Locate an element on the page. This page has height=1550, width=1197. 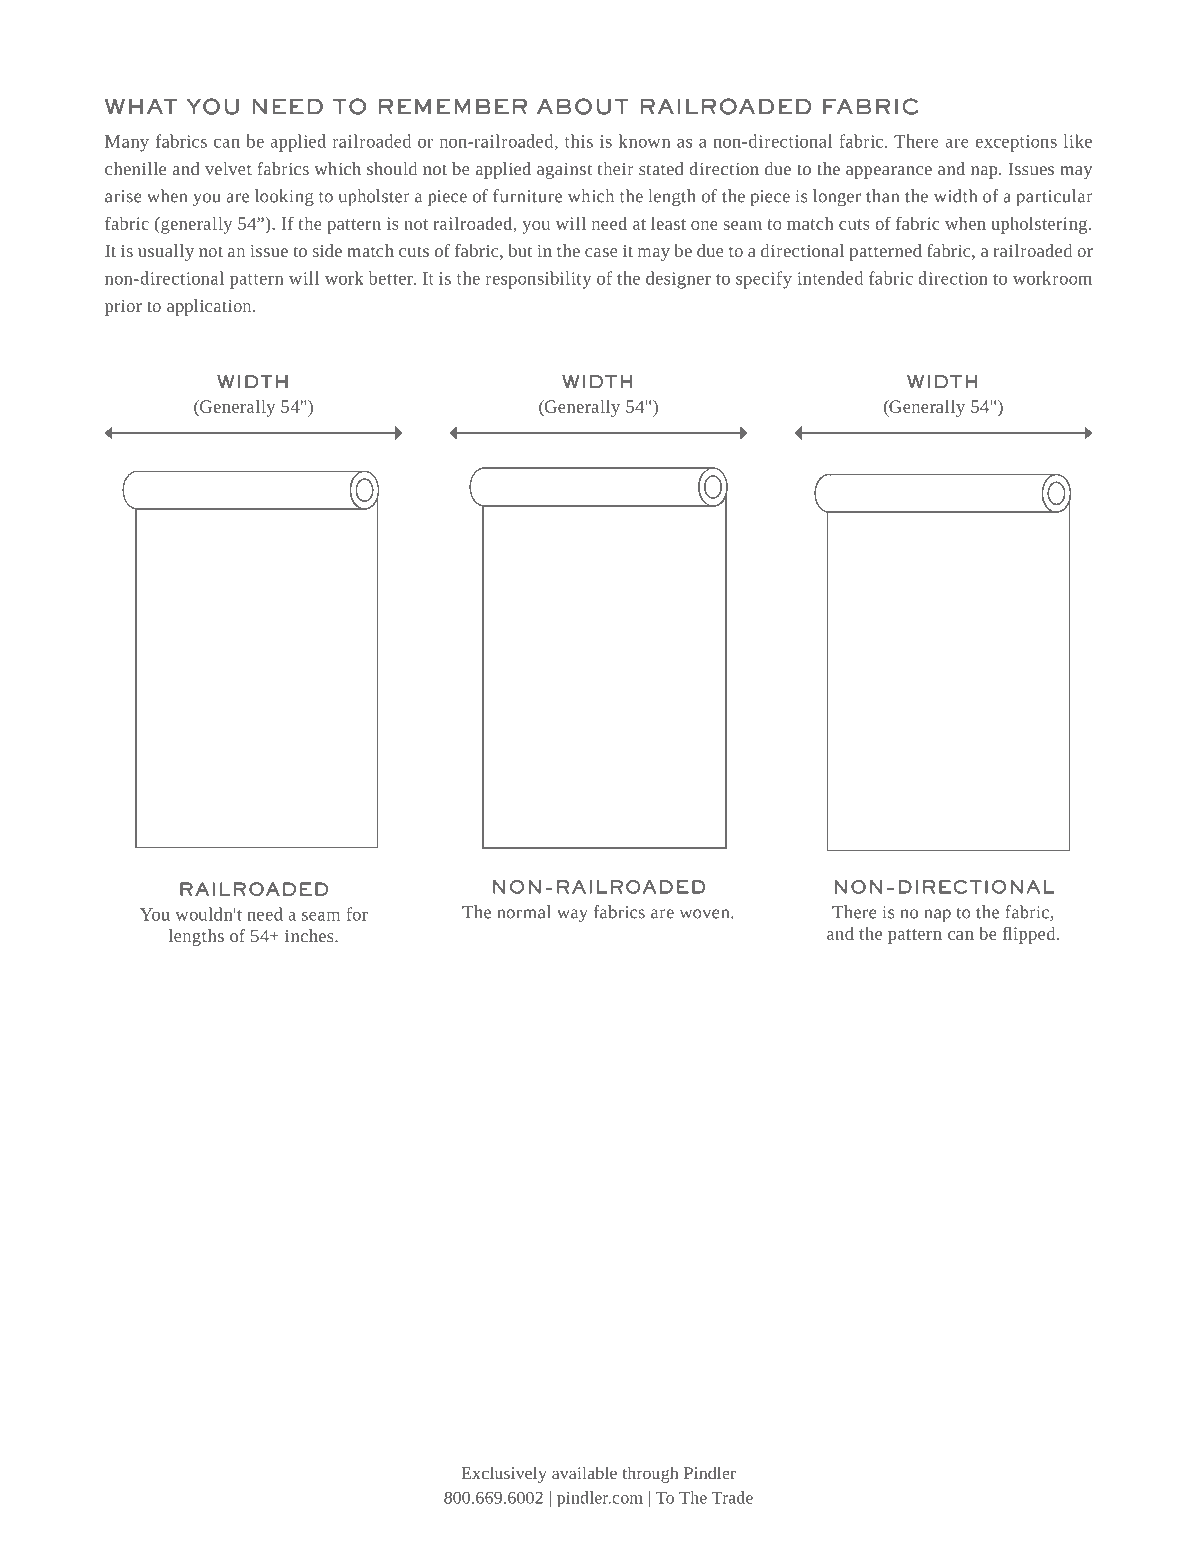
flipped is located at coordinates (1030, 935).
